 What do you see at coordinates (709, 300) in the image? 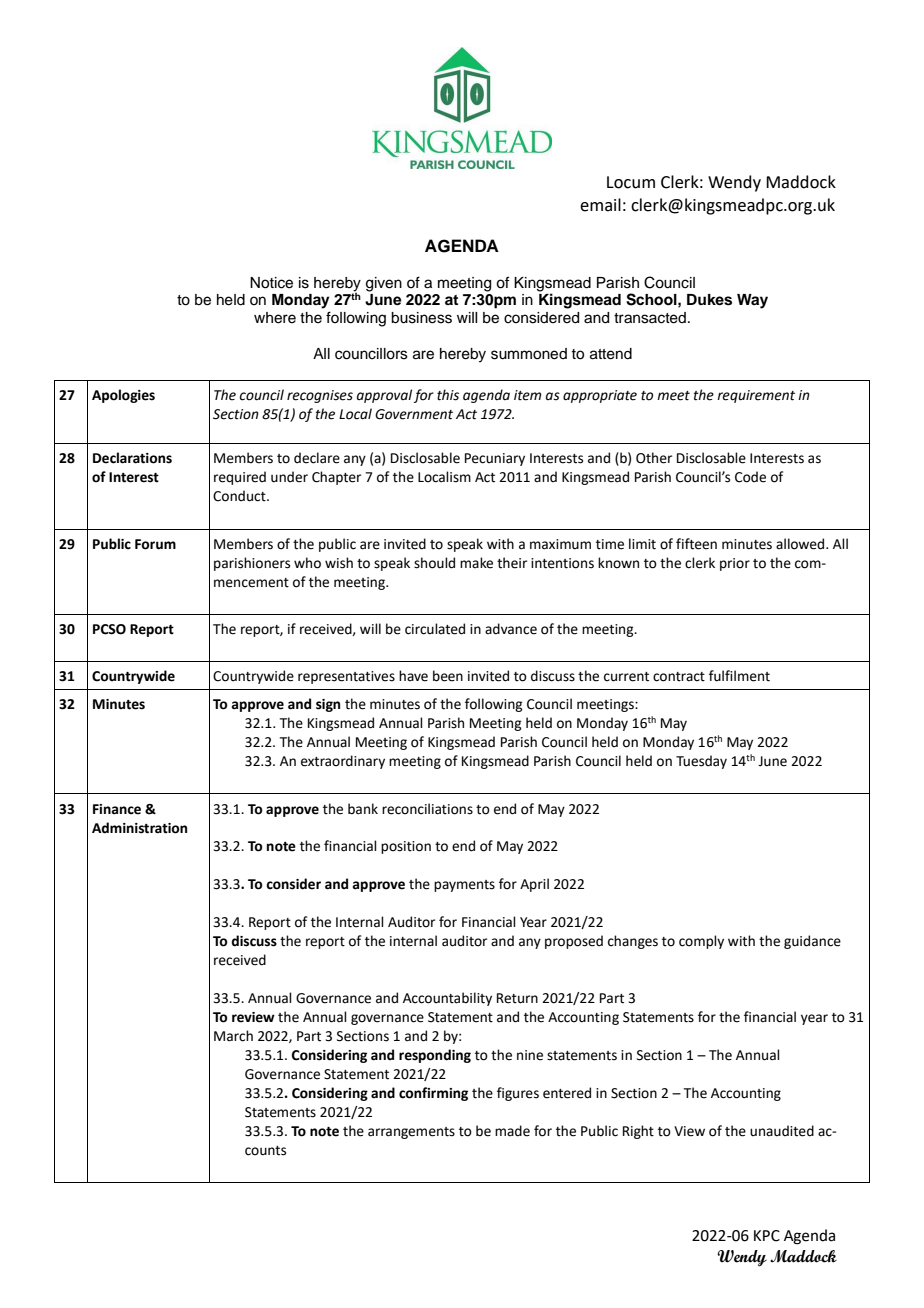
I see `Dukes` at bounding box center [709, 300].
